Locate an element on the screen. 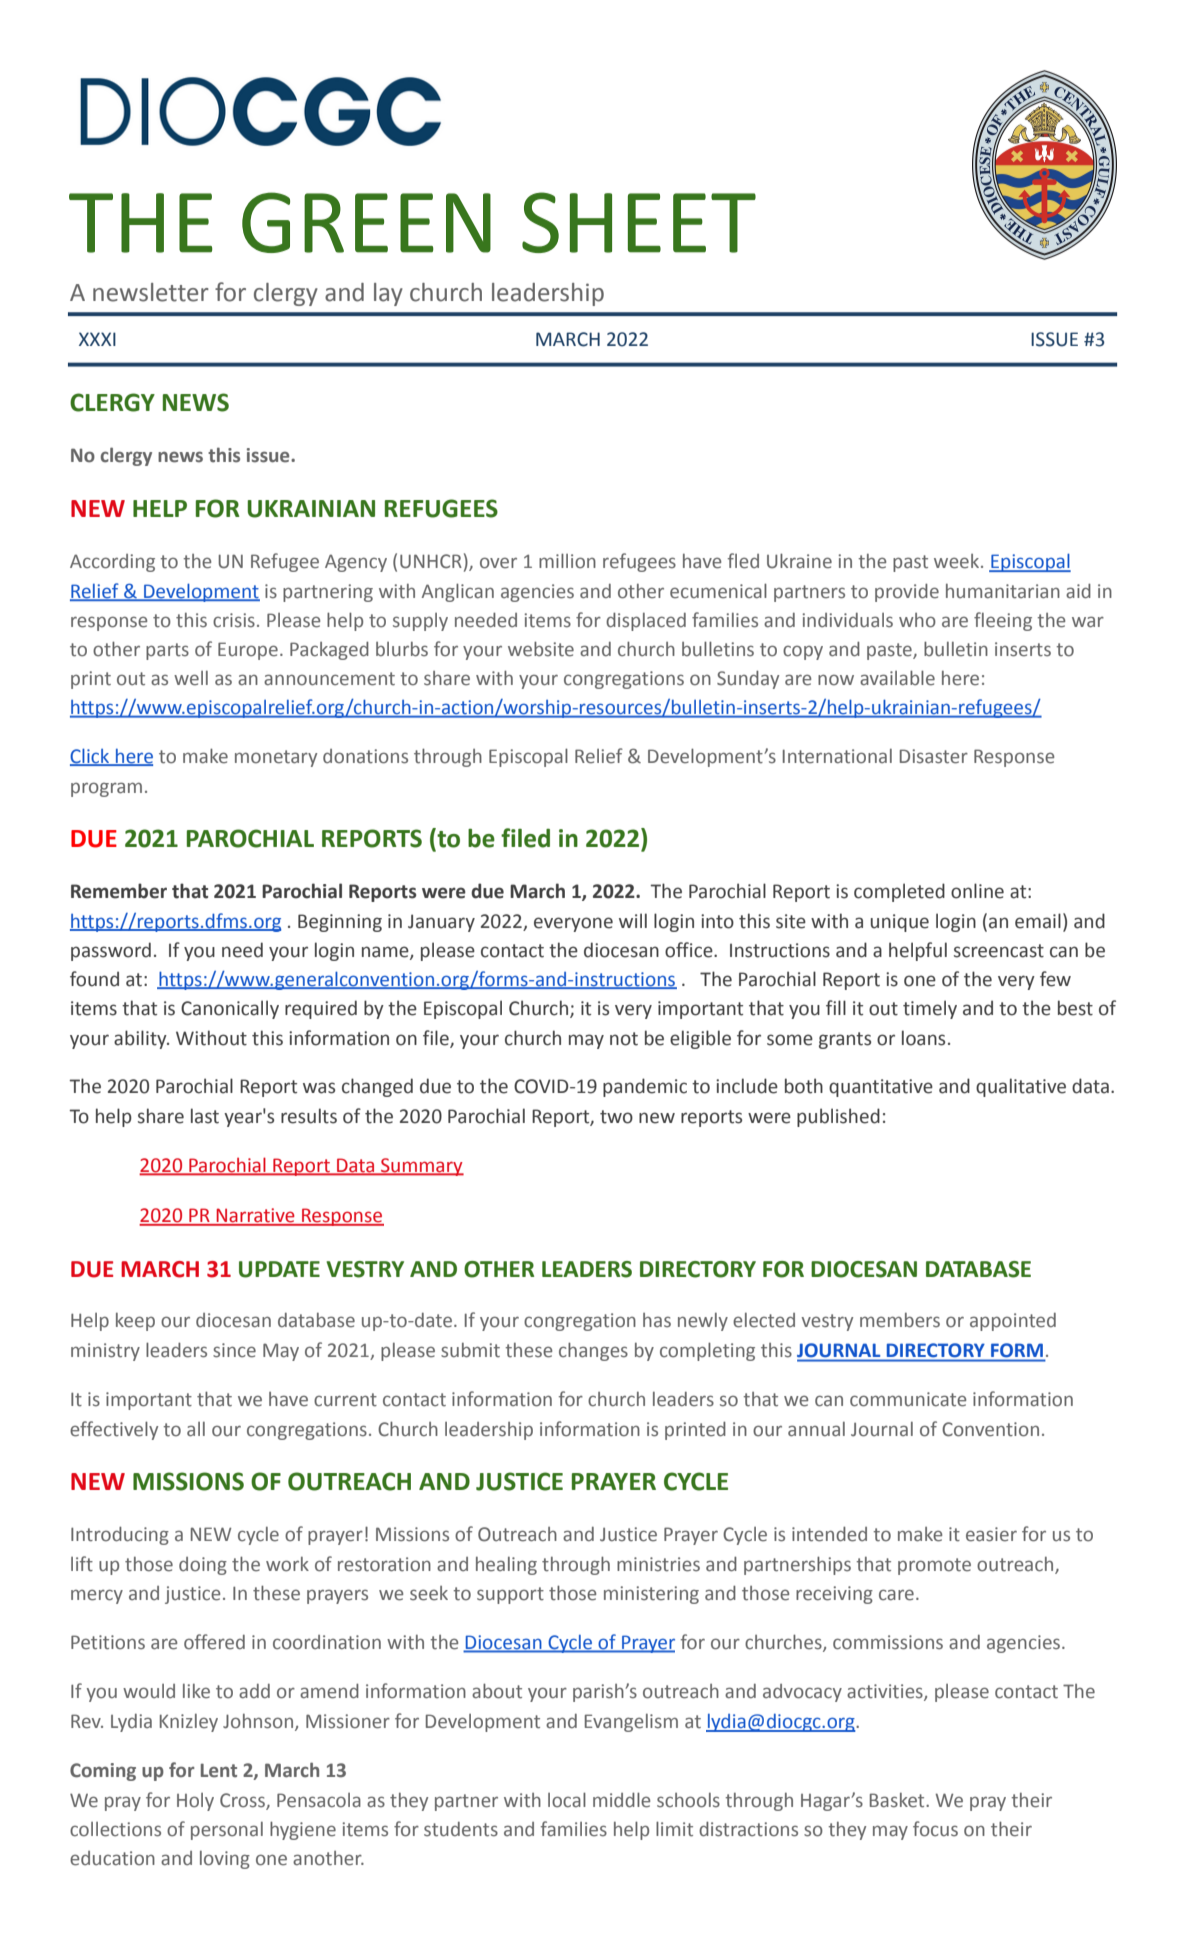 This screenshot has width=1187, height=1955. Holy is located at coordinates (195, 1802).
